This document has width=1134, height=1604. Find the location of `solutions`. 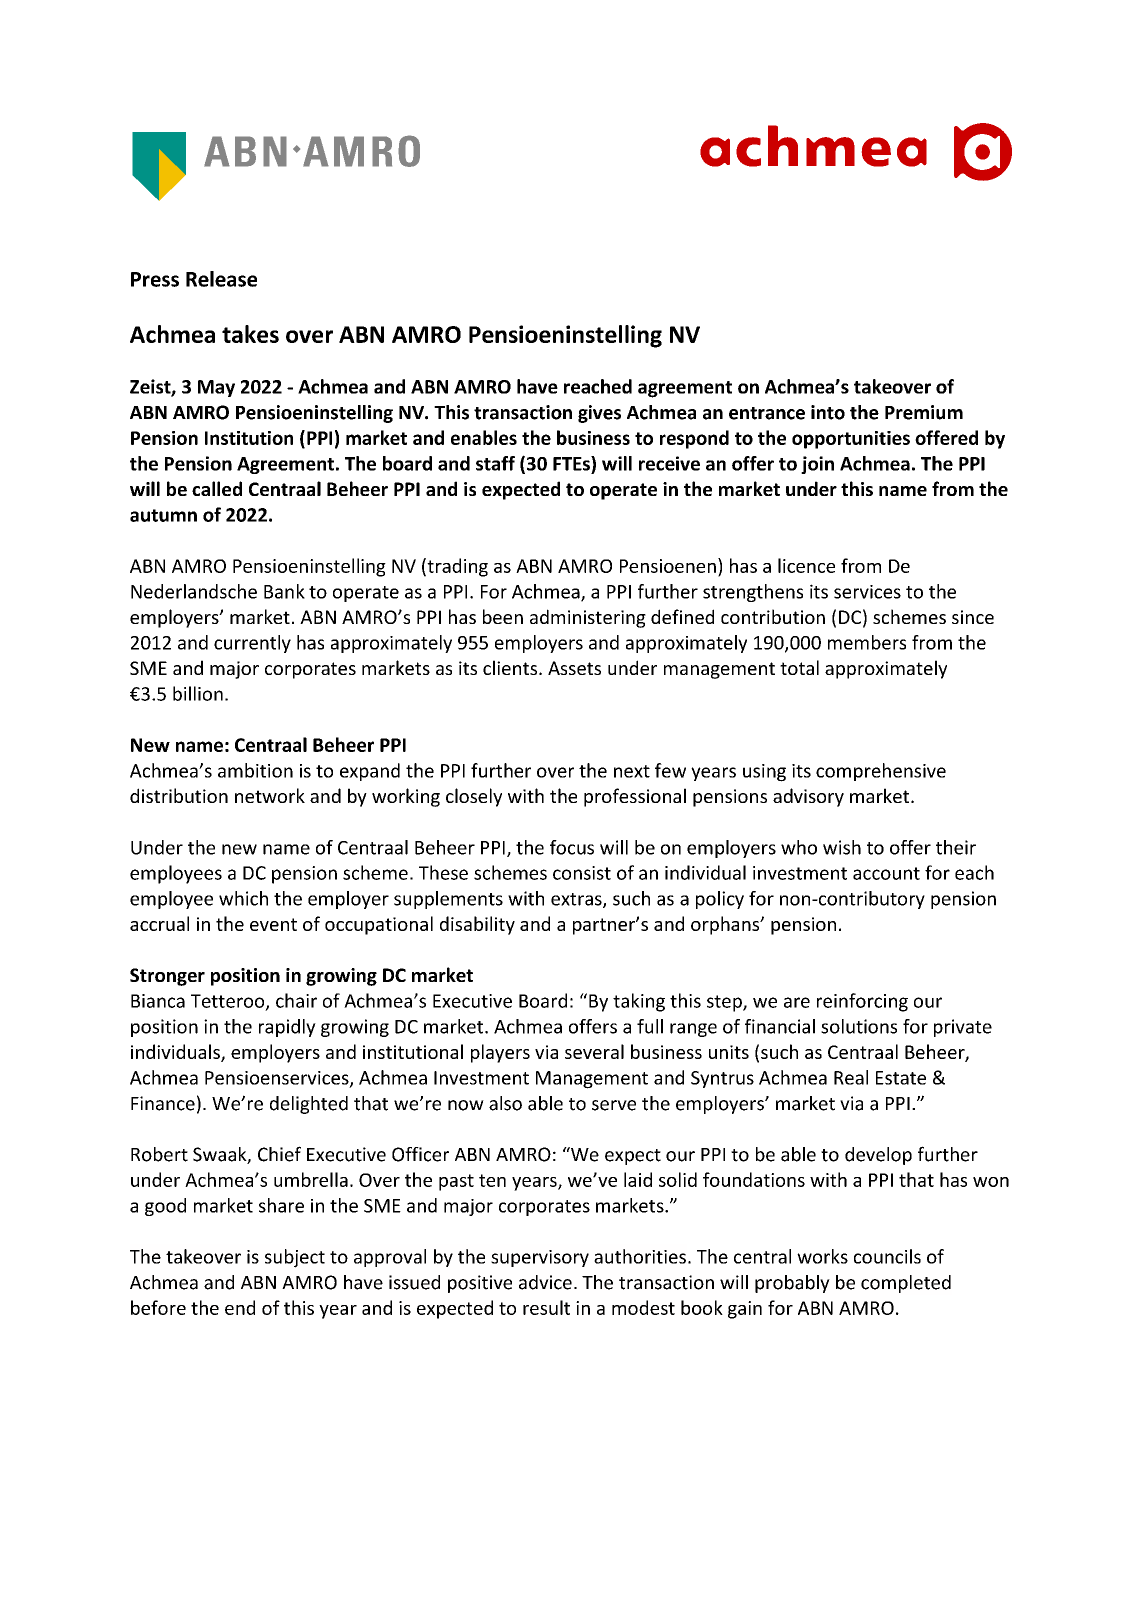

solutions is located at coordinates (859, 1026).
